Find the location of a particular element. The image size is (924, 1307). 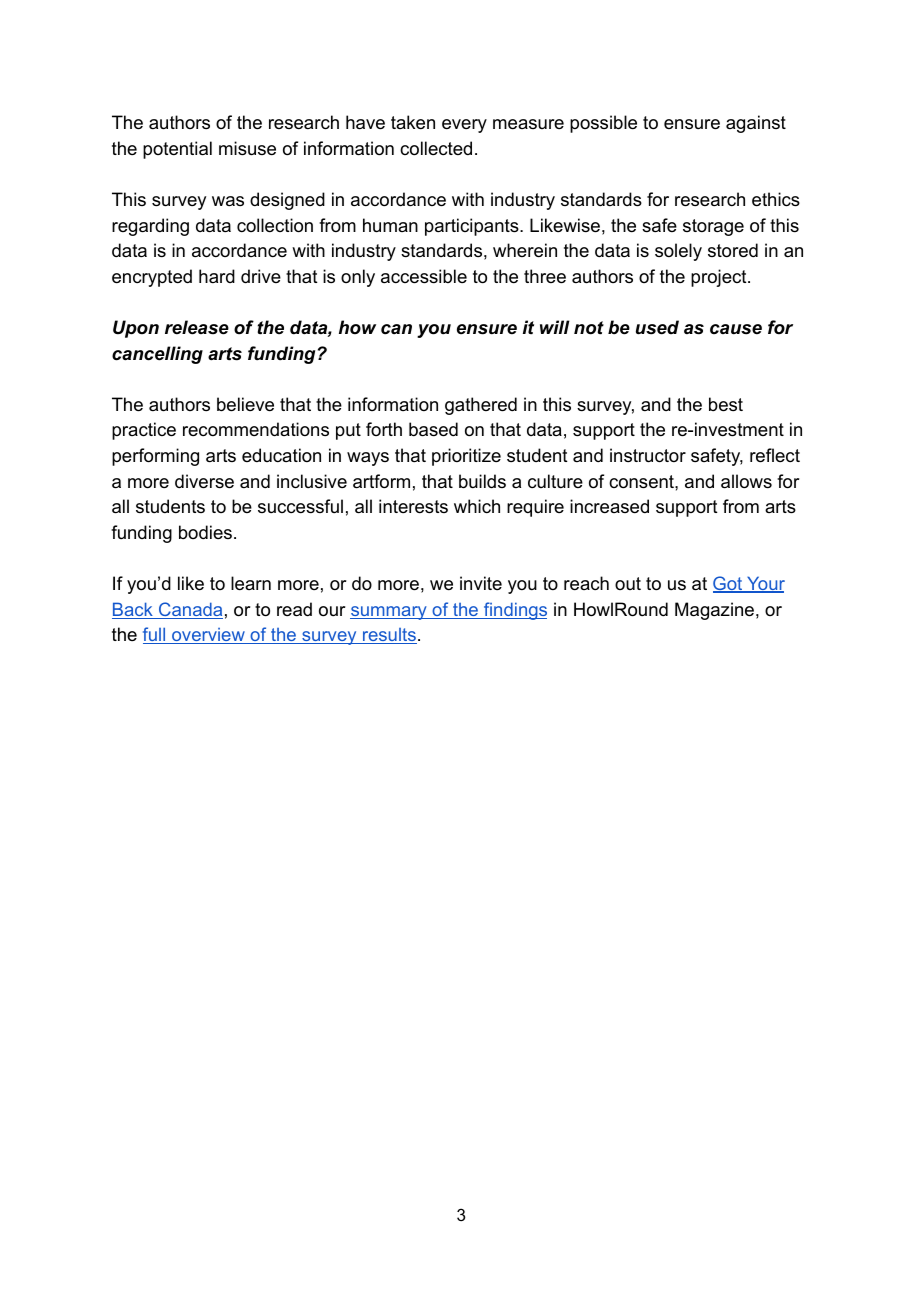

Canada is located at coordinates (190, 610).
